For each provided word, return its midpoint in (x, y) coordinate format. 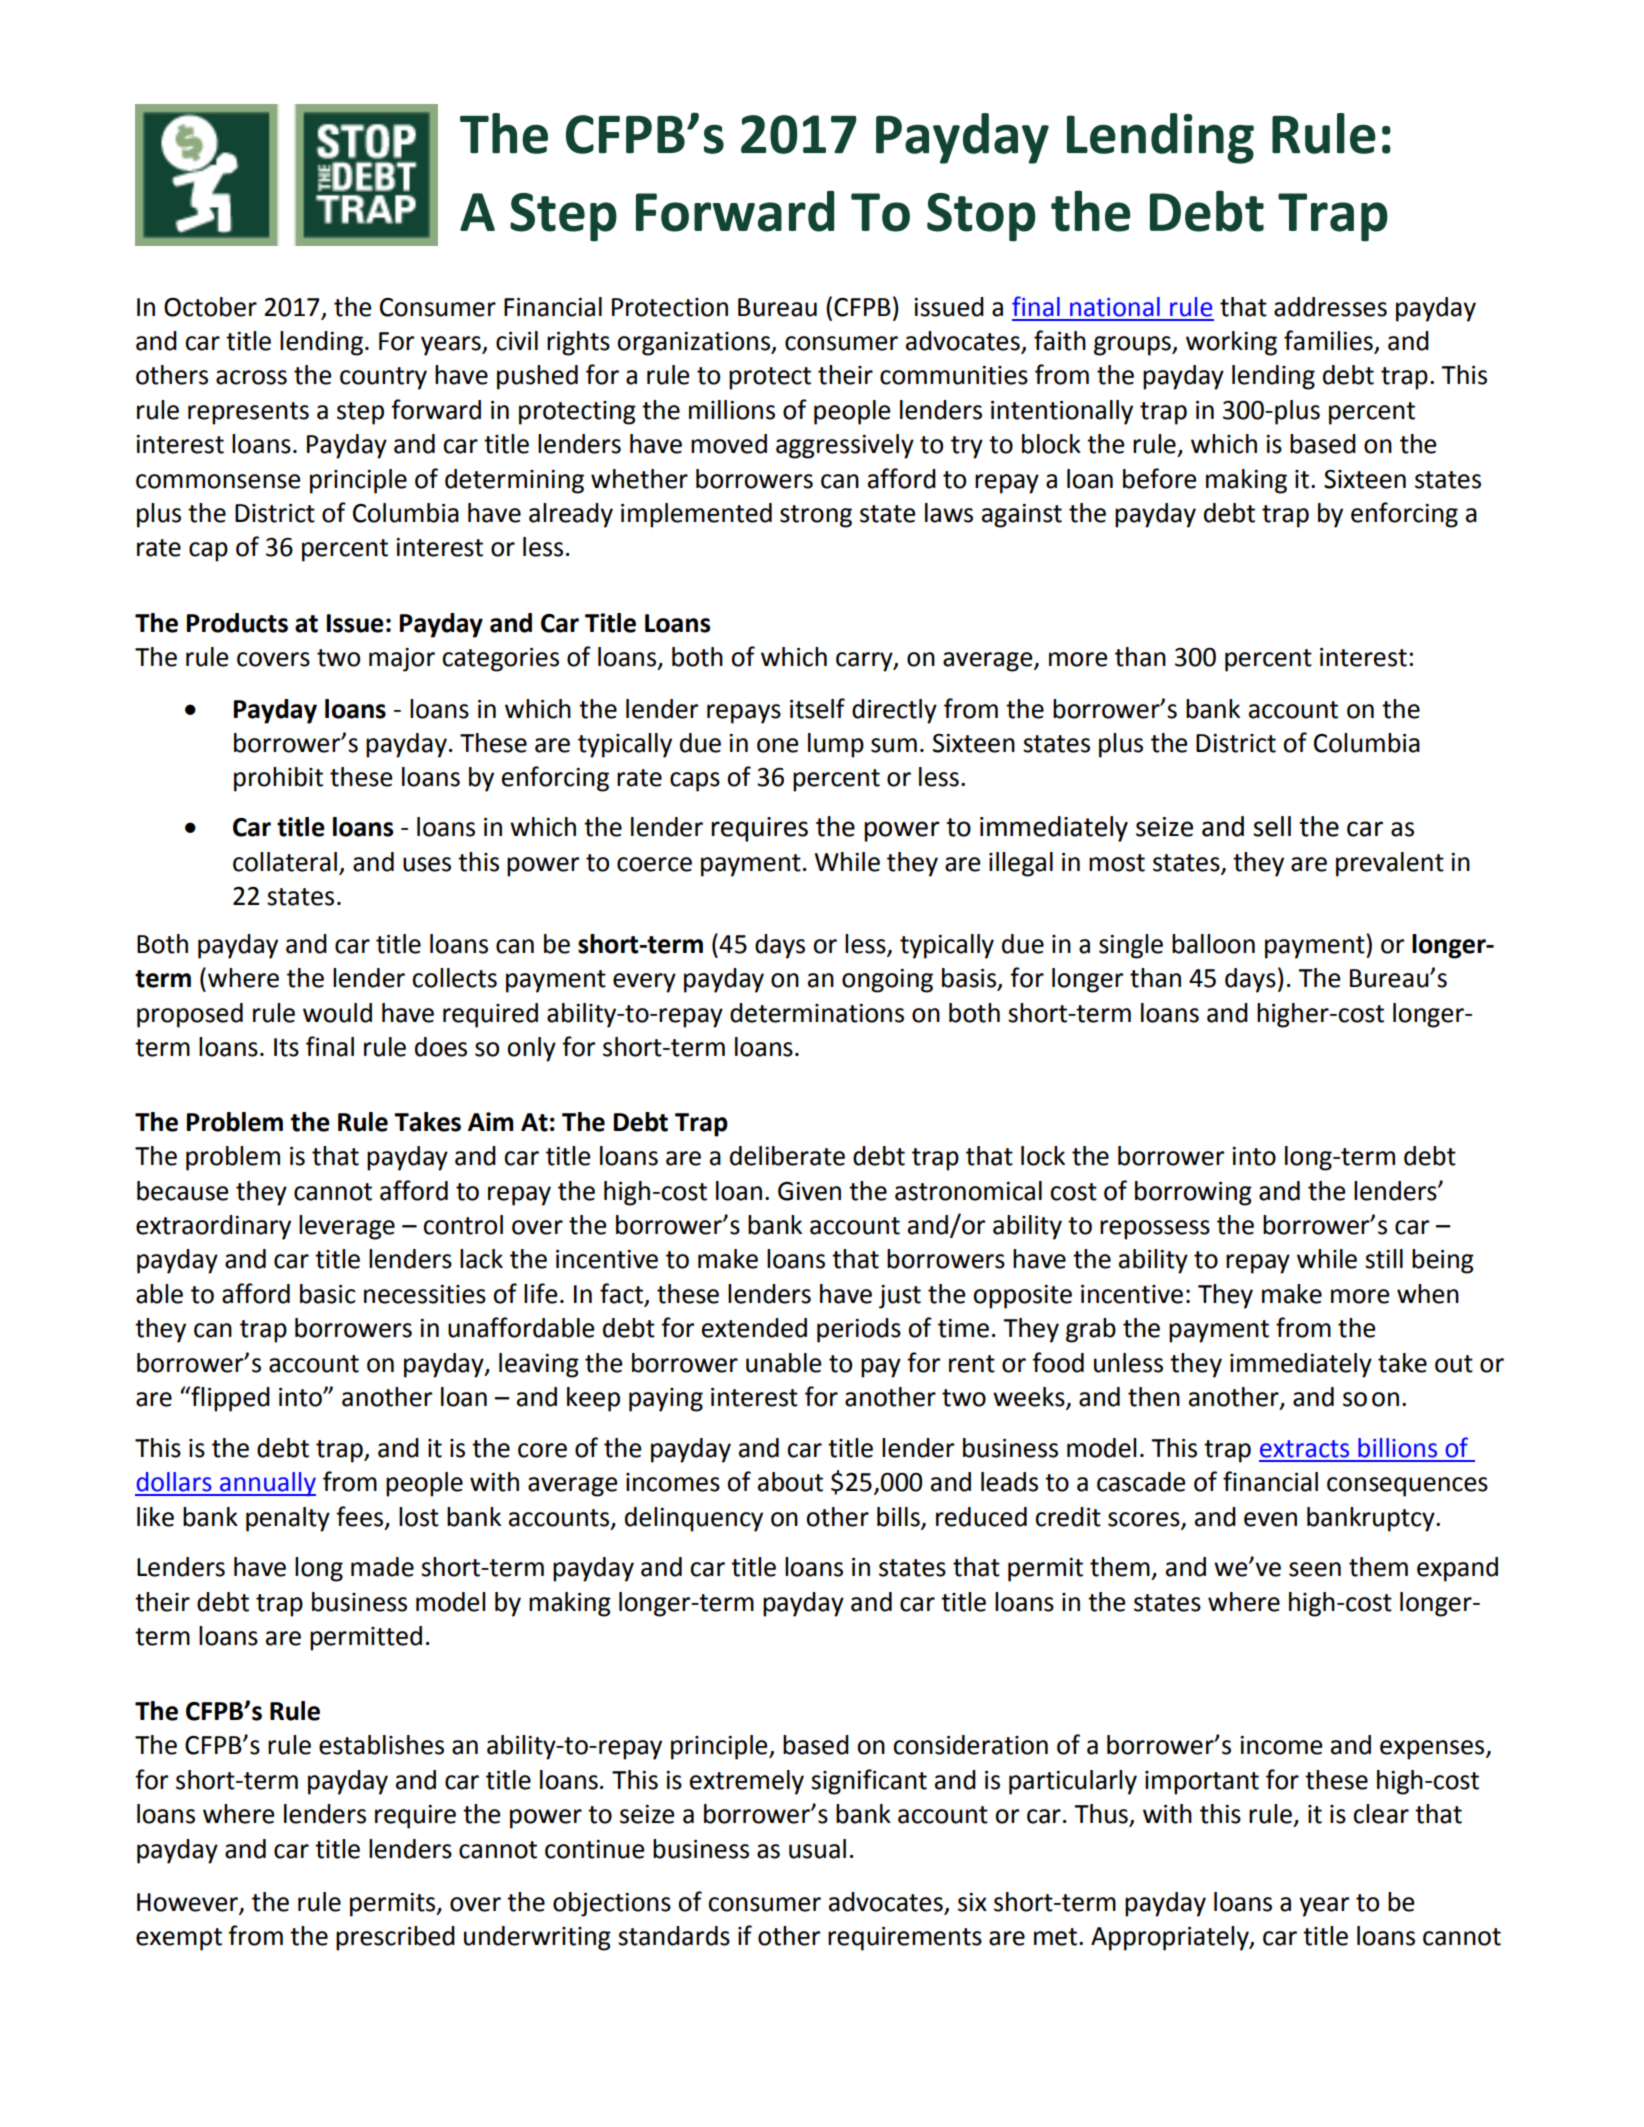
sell (1272, 826)
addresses (1330, 307)
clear (1381, 1814)
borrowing (1193, 1193)
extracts (1304, 1449)
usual (817, 1849)
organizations (695, 344)
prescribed (395, 1938)
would (337, 1013)
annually (267, 1484)
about (790, 1482)
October (210, 307)
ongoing (887, 981)
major (402, 660)
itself (817, 708)
